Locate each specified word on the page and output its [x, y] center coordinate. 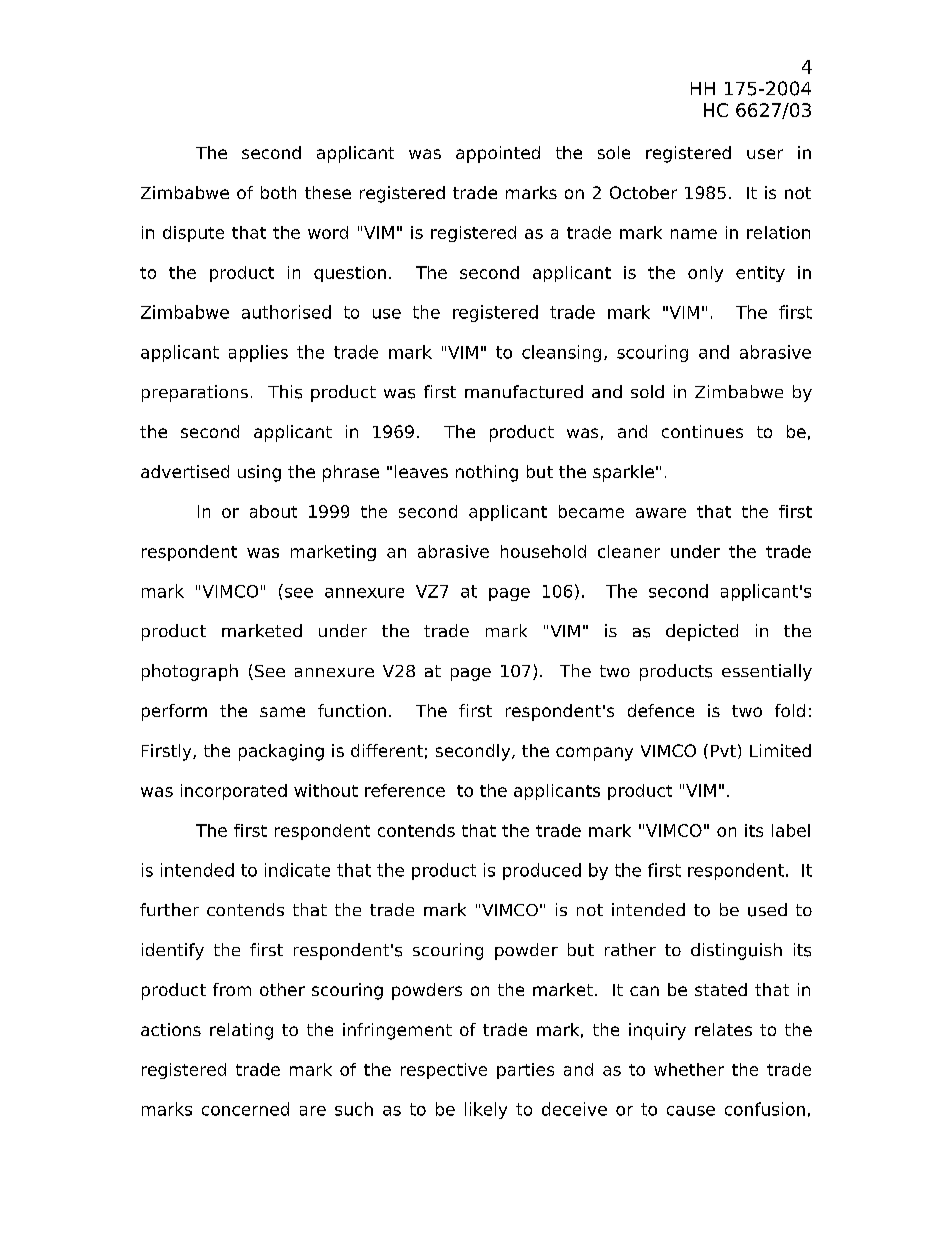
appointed [498, 154]
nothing [487, 473]
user [765, 154]
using [259, 473]
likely [486, 1110]
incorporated [234, 792]
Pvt [723, 751]
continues [702, 431]
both [278, 192]
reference [405, 790]
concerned [245, 1109]
